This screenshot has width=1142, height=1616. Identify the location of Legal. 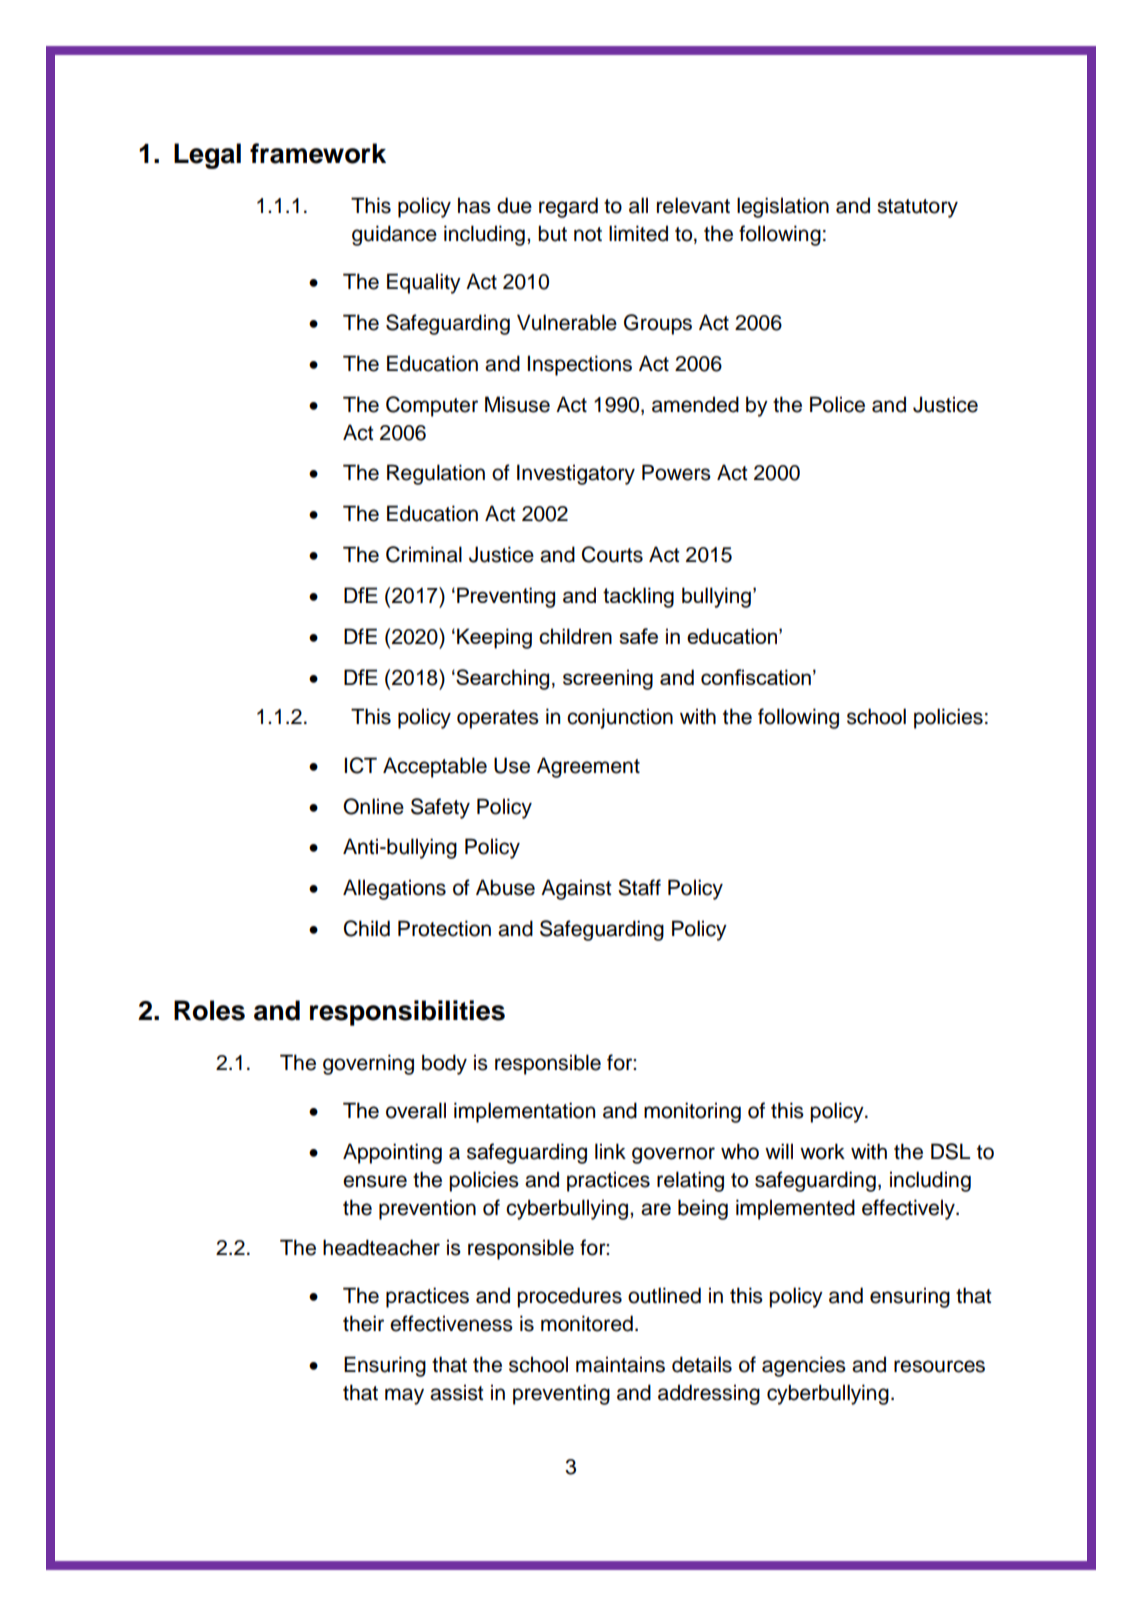
(207, 156).
